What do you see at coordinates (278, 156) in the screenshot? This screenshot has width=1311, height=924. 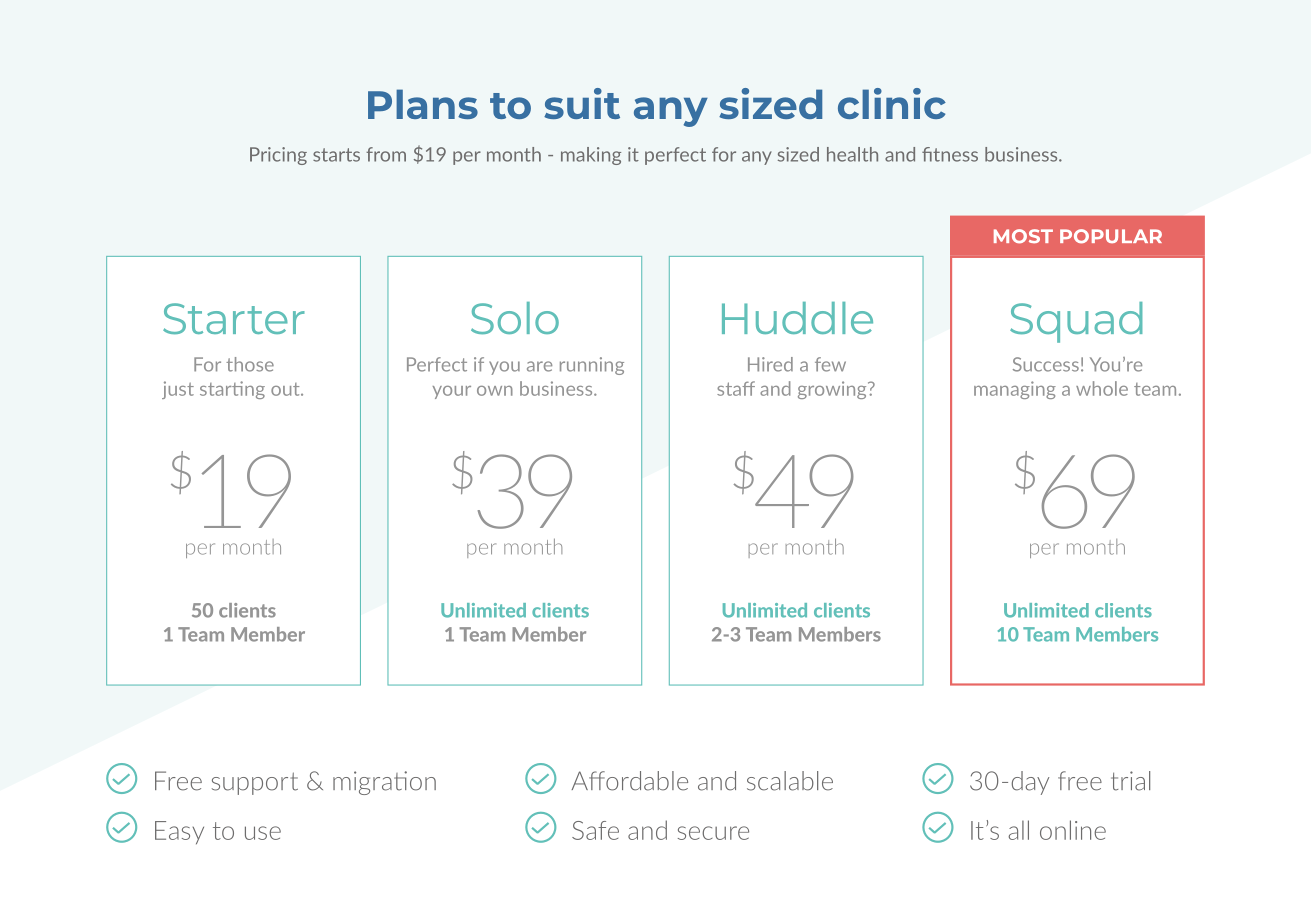 I see `Pricing` at bounding box center [278, 156].
